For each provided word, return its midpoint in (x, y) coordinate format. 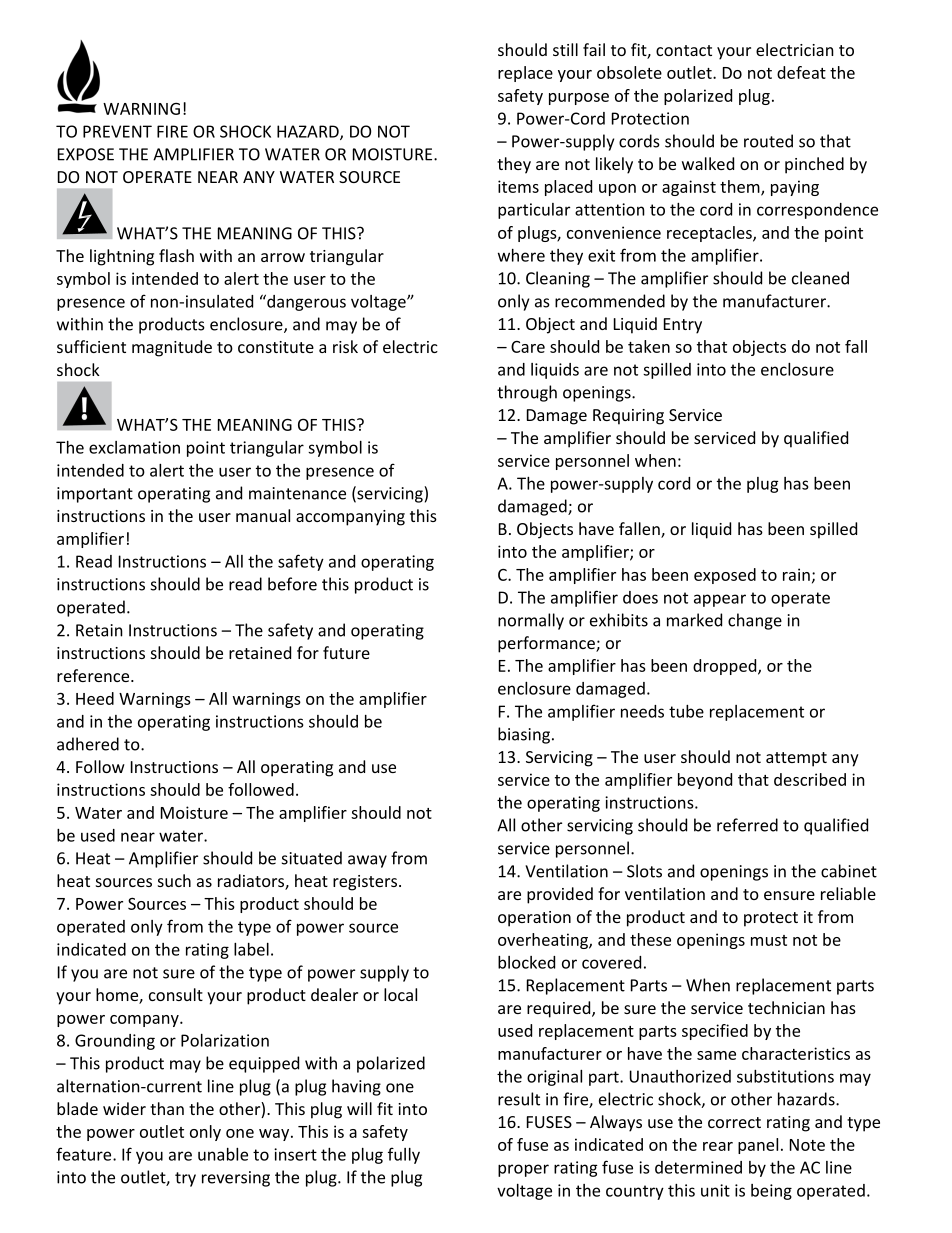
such (174, 880)
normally (531, 621)
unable (223, 1154)
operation (534, 919)
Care (528, 347)
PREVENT (117, 131)
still (565, 49)
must (769, 940)
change (755, 621)
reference (94, 675)
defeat (801, 72)
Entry (683, 326)
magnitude (172, 348)
